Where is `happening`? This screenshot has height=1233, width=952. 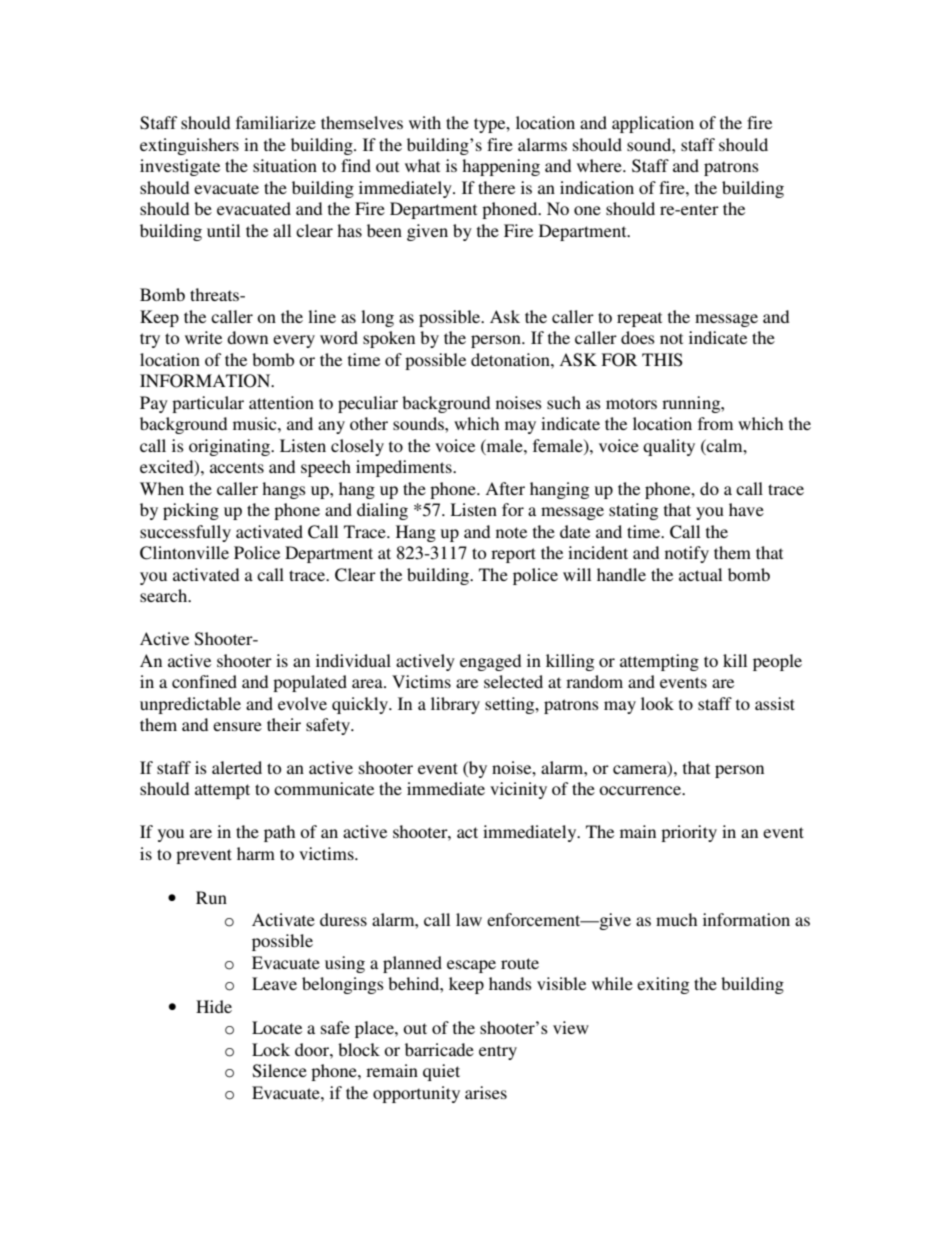
happening is located at coordinates (501, 167).
